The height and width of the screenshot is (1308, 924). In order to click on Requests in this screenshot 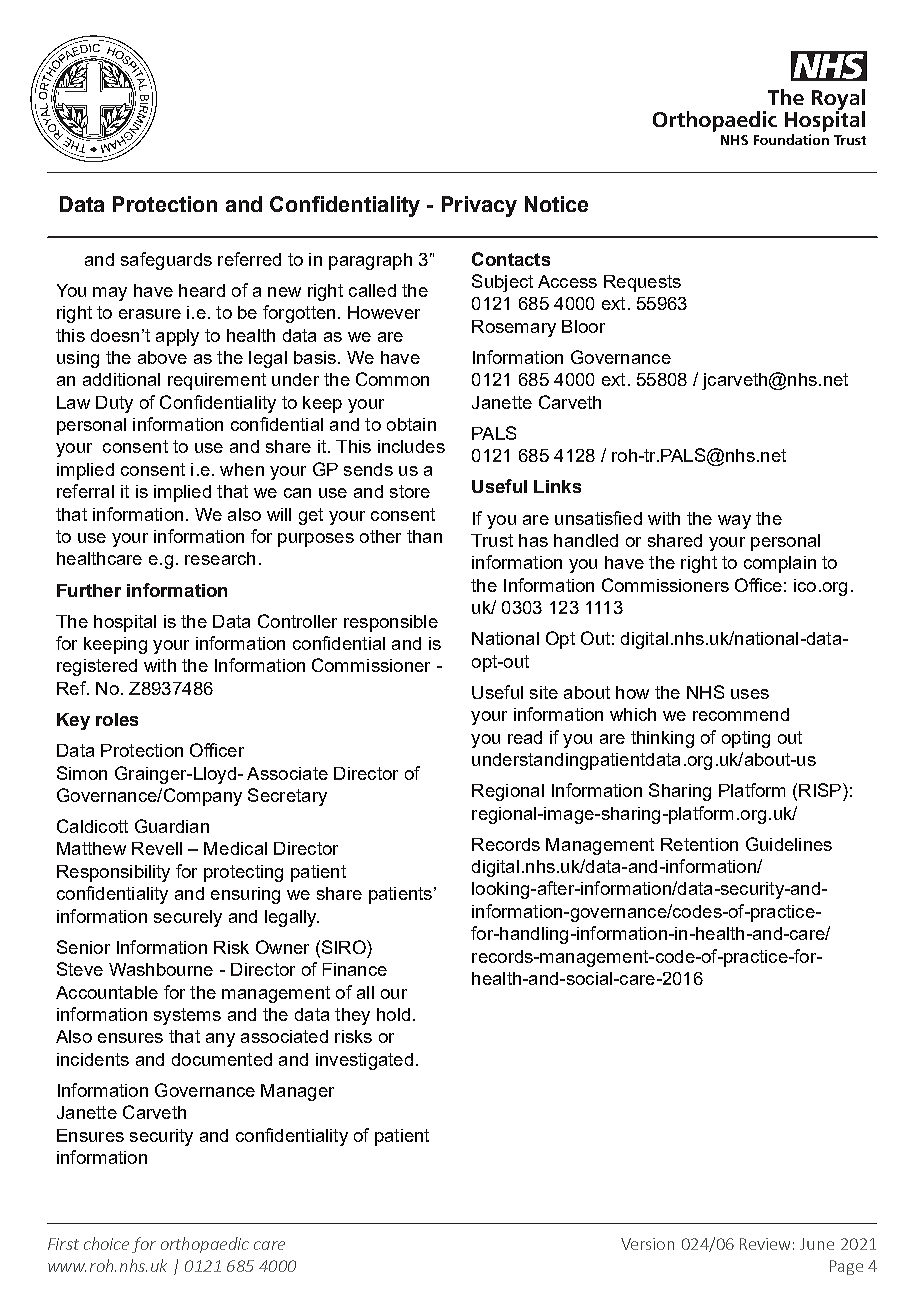, I will do `click(642, 283)`.
